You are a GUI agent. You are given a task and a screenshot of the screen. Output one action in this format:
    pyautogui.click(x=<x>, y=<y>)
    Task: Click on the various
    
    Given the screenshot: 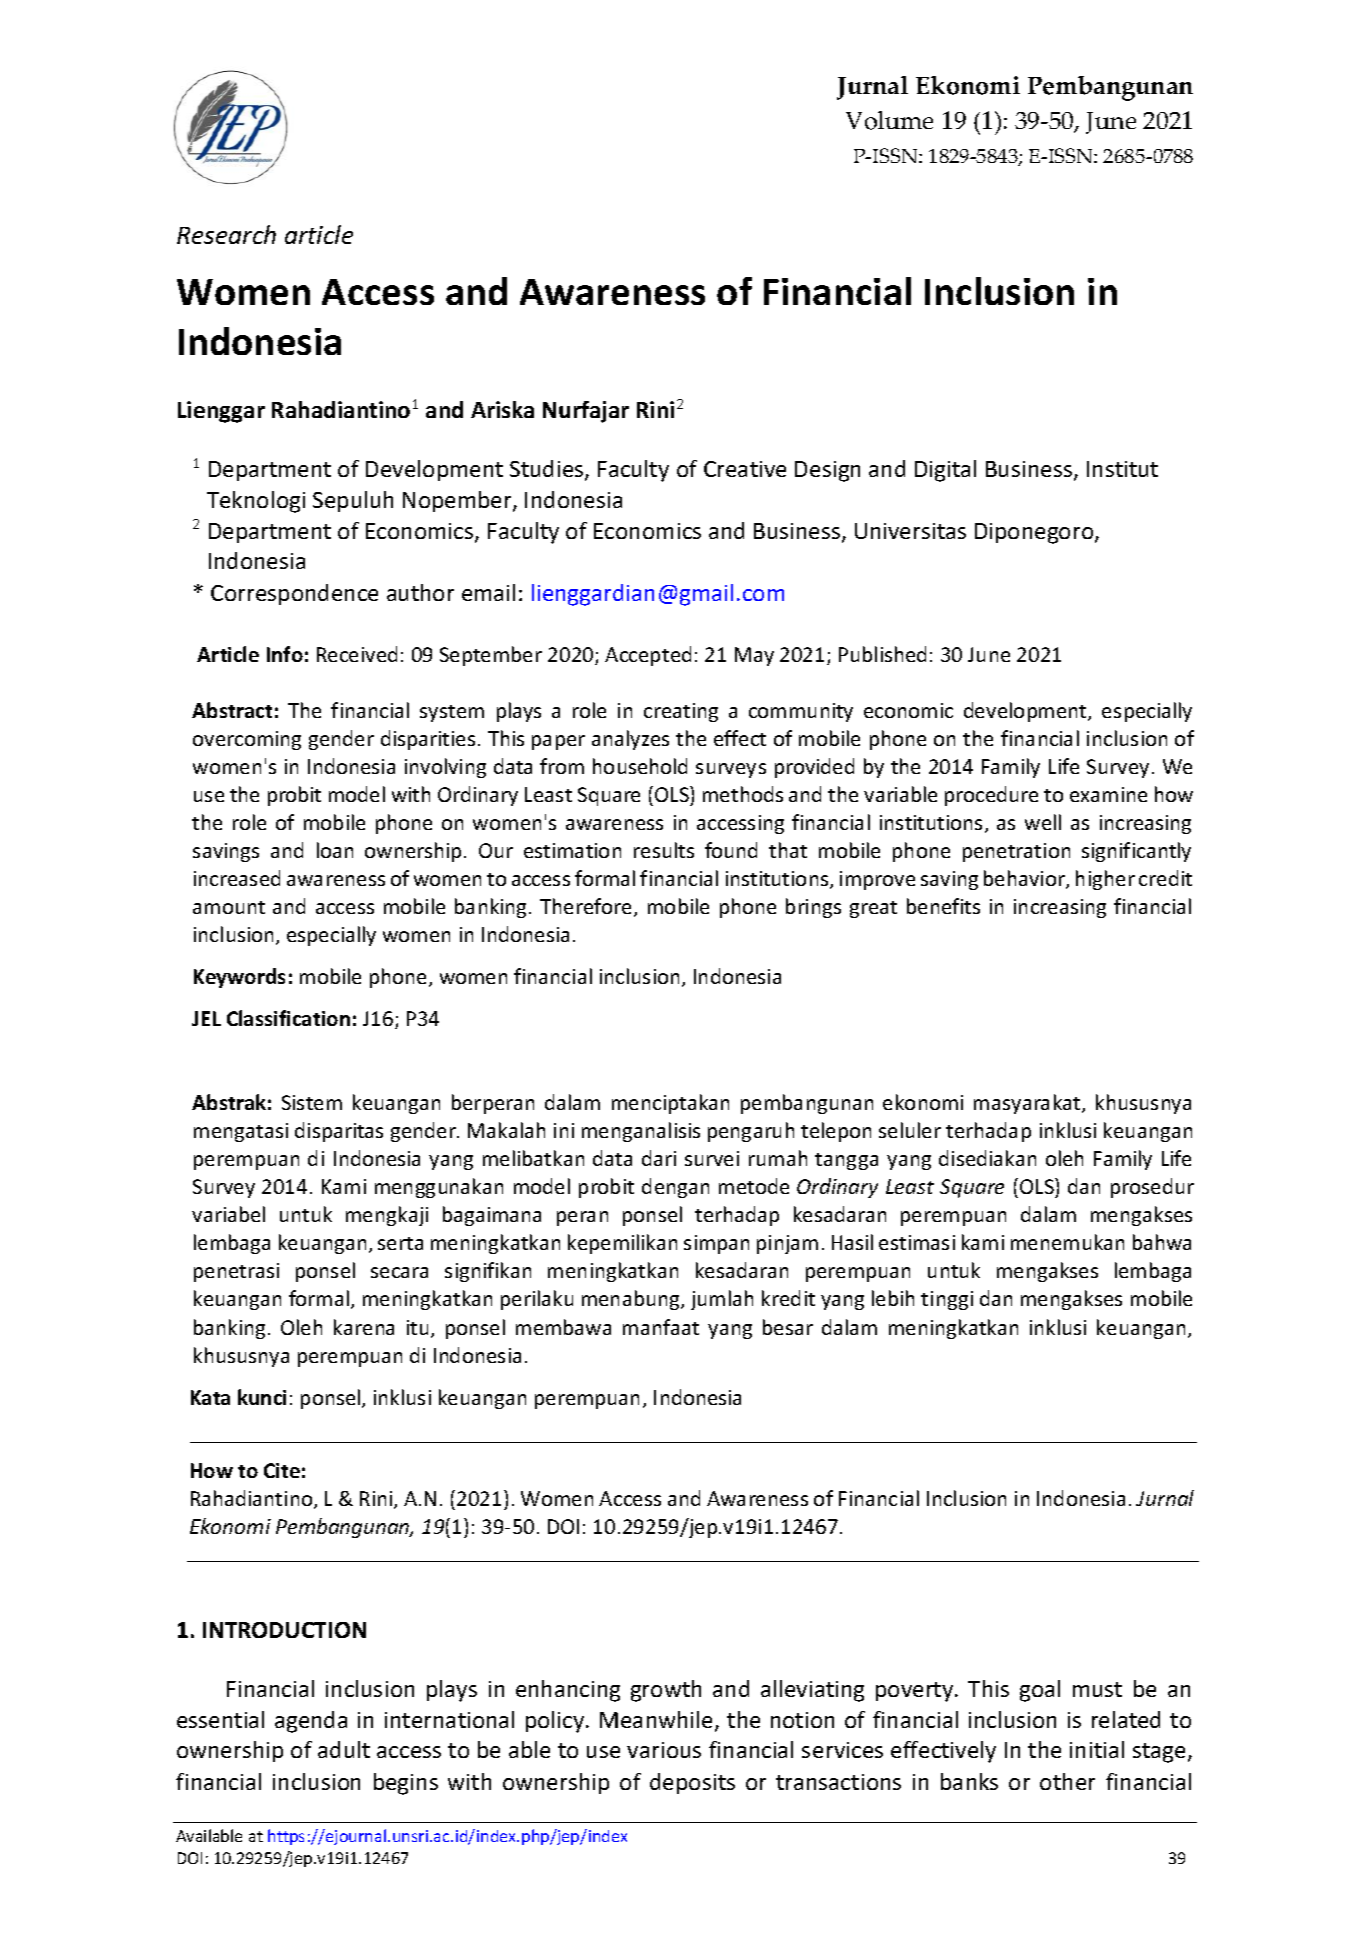 What is the action you would take?
    pyautogui.click(x=664, y=1750)
